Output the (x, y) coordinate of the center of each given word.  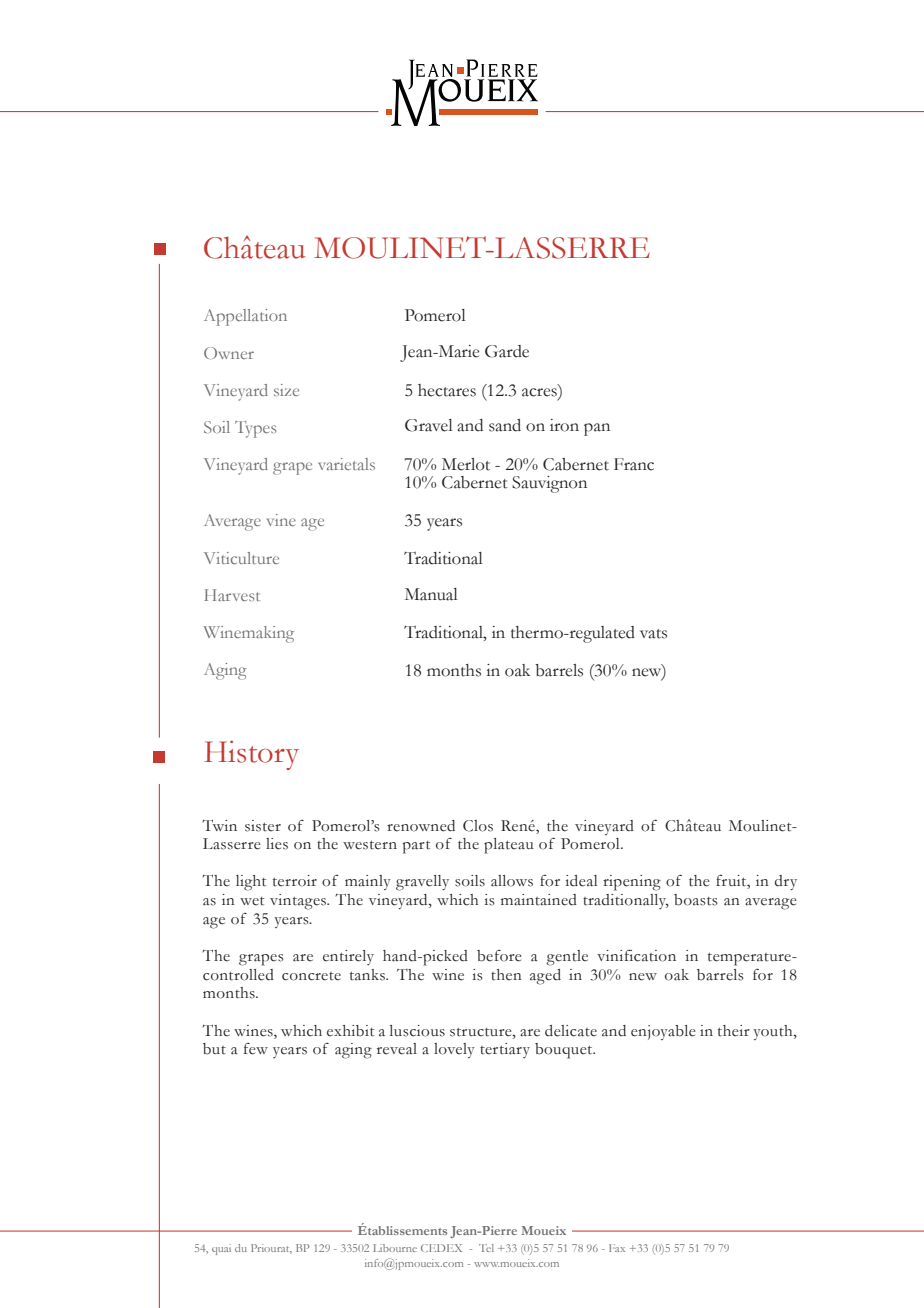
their (734, 1031)
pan (597, 429)
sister (263, 826)
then (506, 975)
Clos (478, 826)
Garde (507, 351)
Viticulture (241, 558)
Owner (229, 353)
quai (221, 1249)
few (256, 1049)
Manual (431, 594)
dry (786, 882)
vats (653, 634)
